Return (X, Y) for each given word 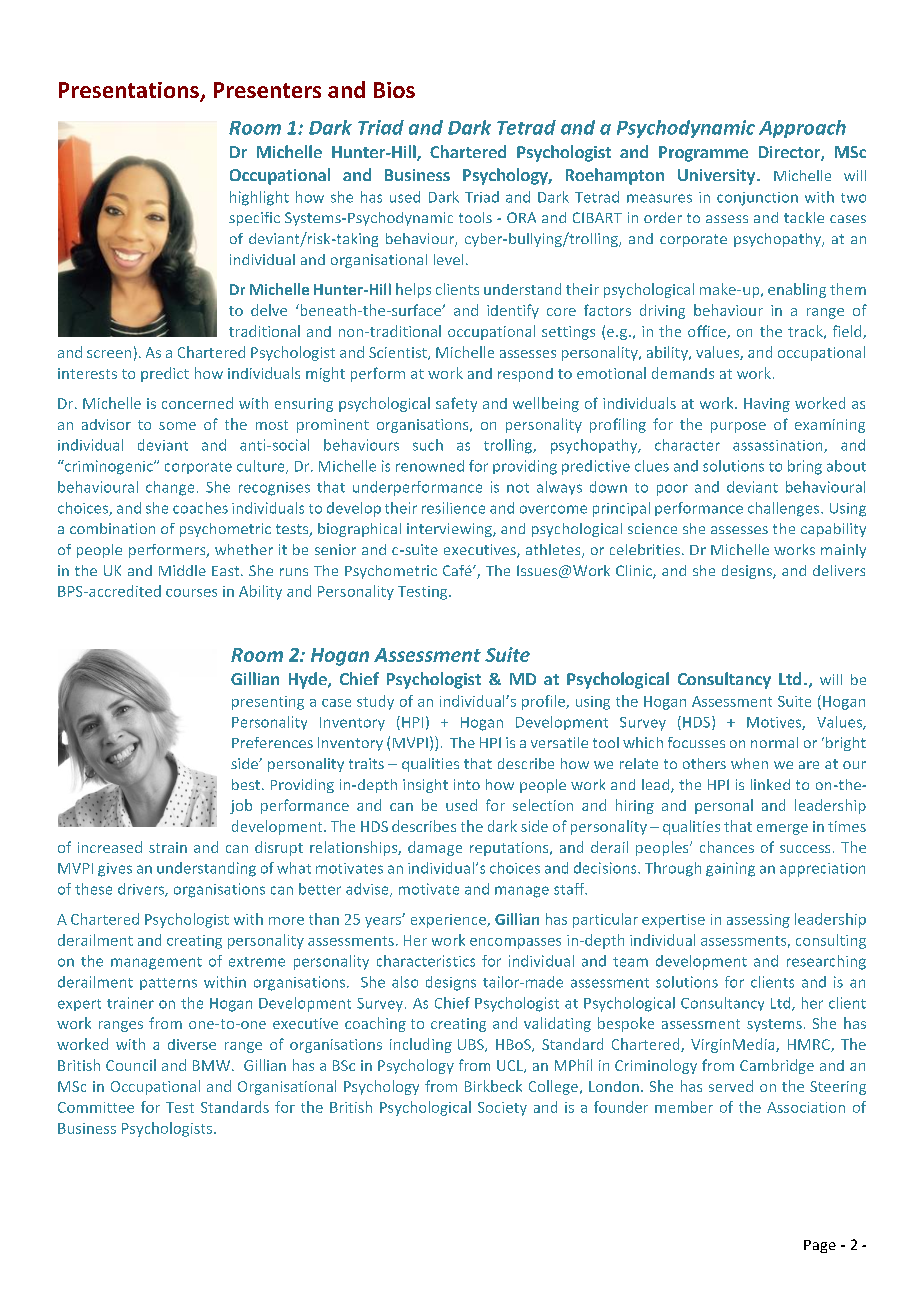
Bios (394, 90)
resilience (453, 508)
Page (820, 1246)
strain (168, 847)
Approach (802, 129)
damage (435, 848)
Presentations (130, 91)
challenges (785, 509)
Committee (96, 1107)
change (170, 488)
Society (502, 1109)
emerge (782, 829)
